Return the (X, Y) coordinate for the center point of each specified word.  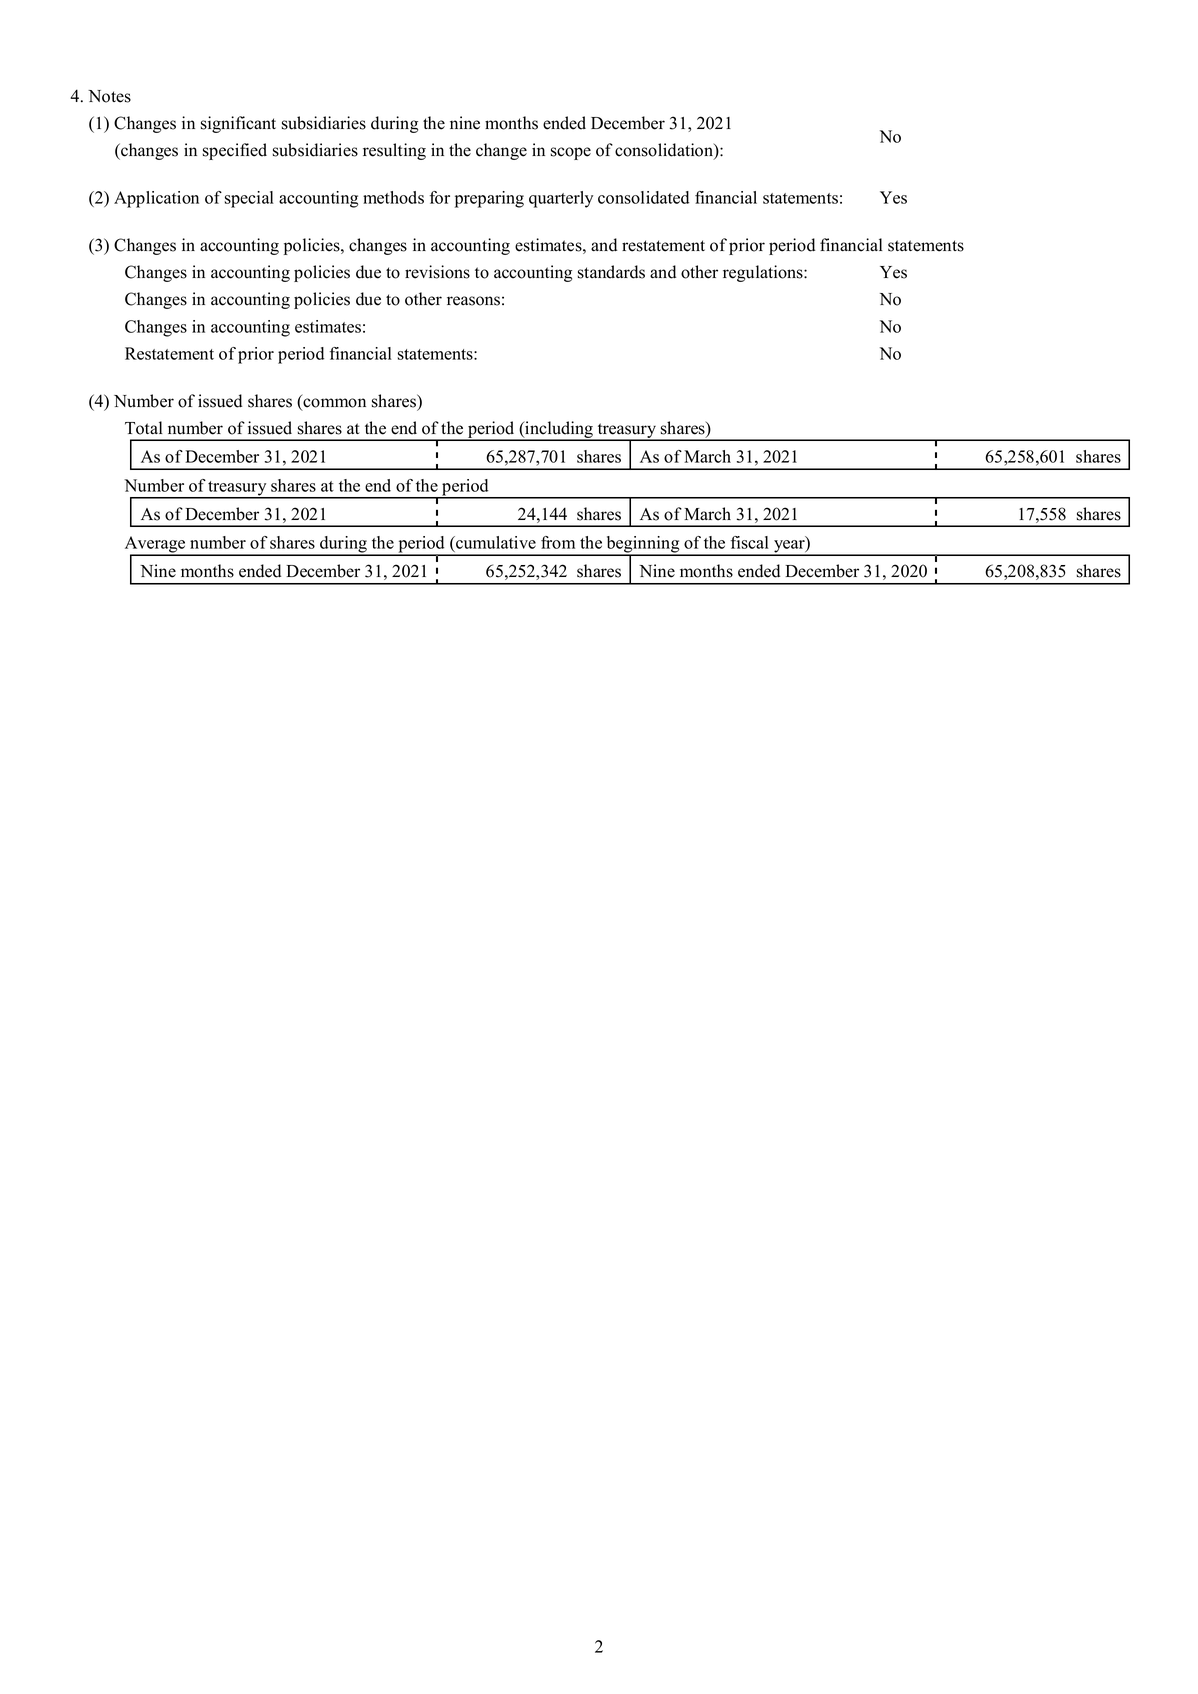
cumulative (495, 542)
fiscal (750, 542)
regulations (764, 273)
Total (144, 428)
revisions (437, 272)
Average (156, 545)
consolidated (643, 197)
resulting (394, 151)
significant (238, 124)
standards (611, 272)
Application (156, 199)
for (440, 197)
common (334, 403)
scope (571, 153)
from (558, 542)
